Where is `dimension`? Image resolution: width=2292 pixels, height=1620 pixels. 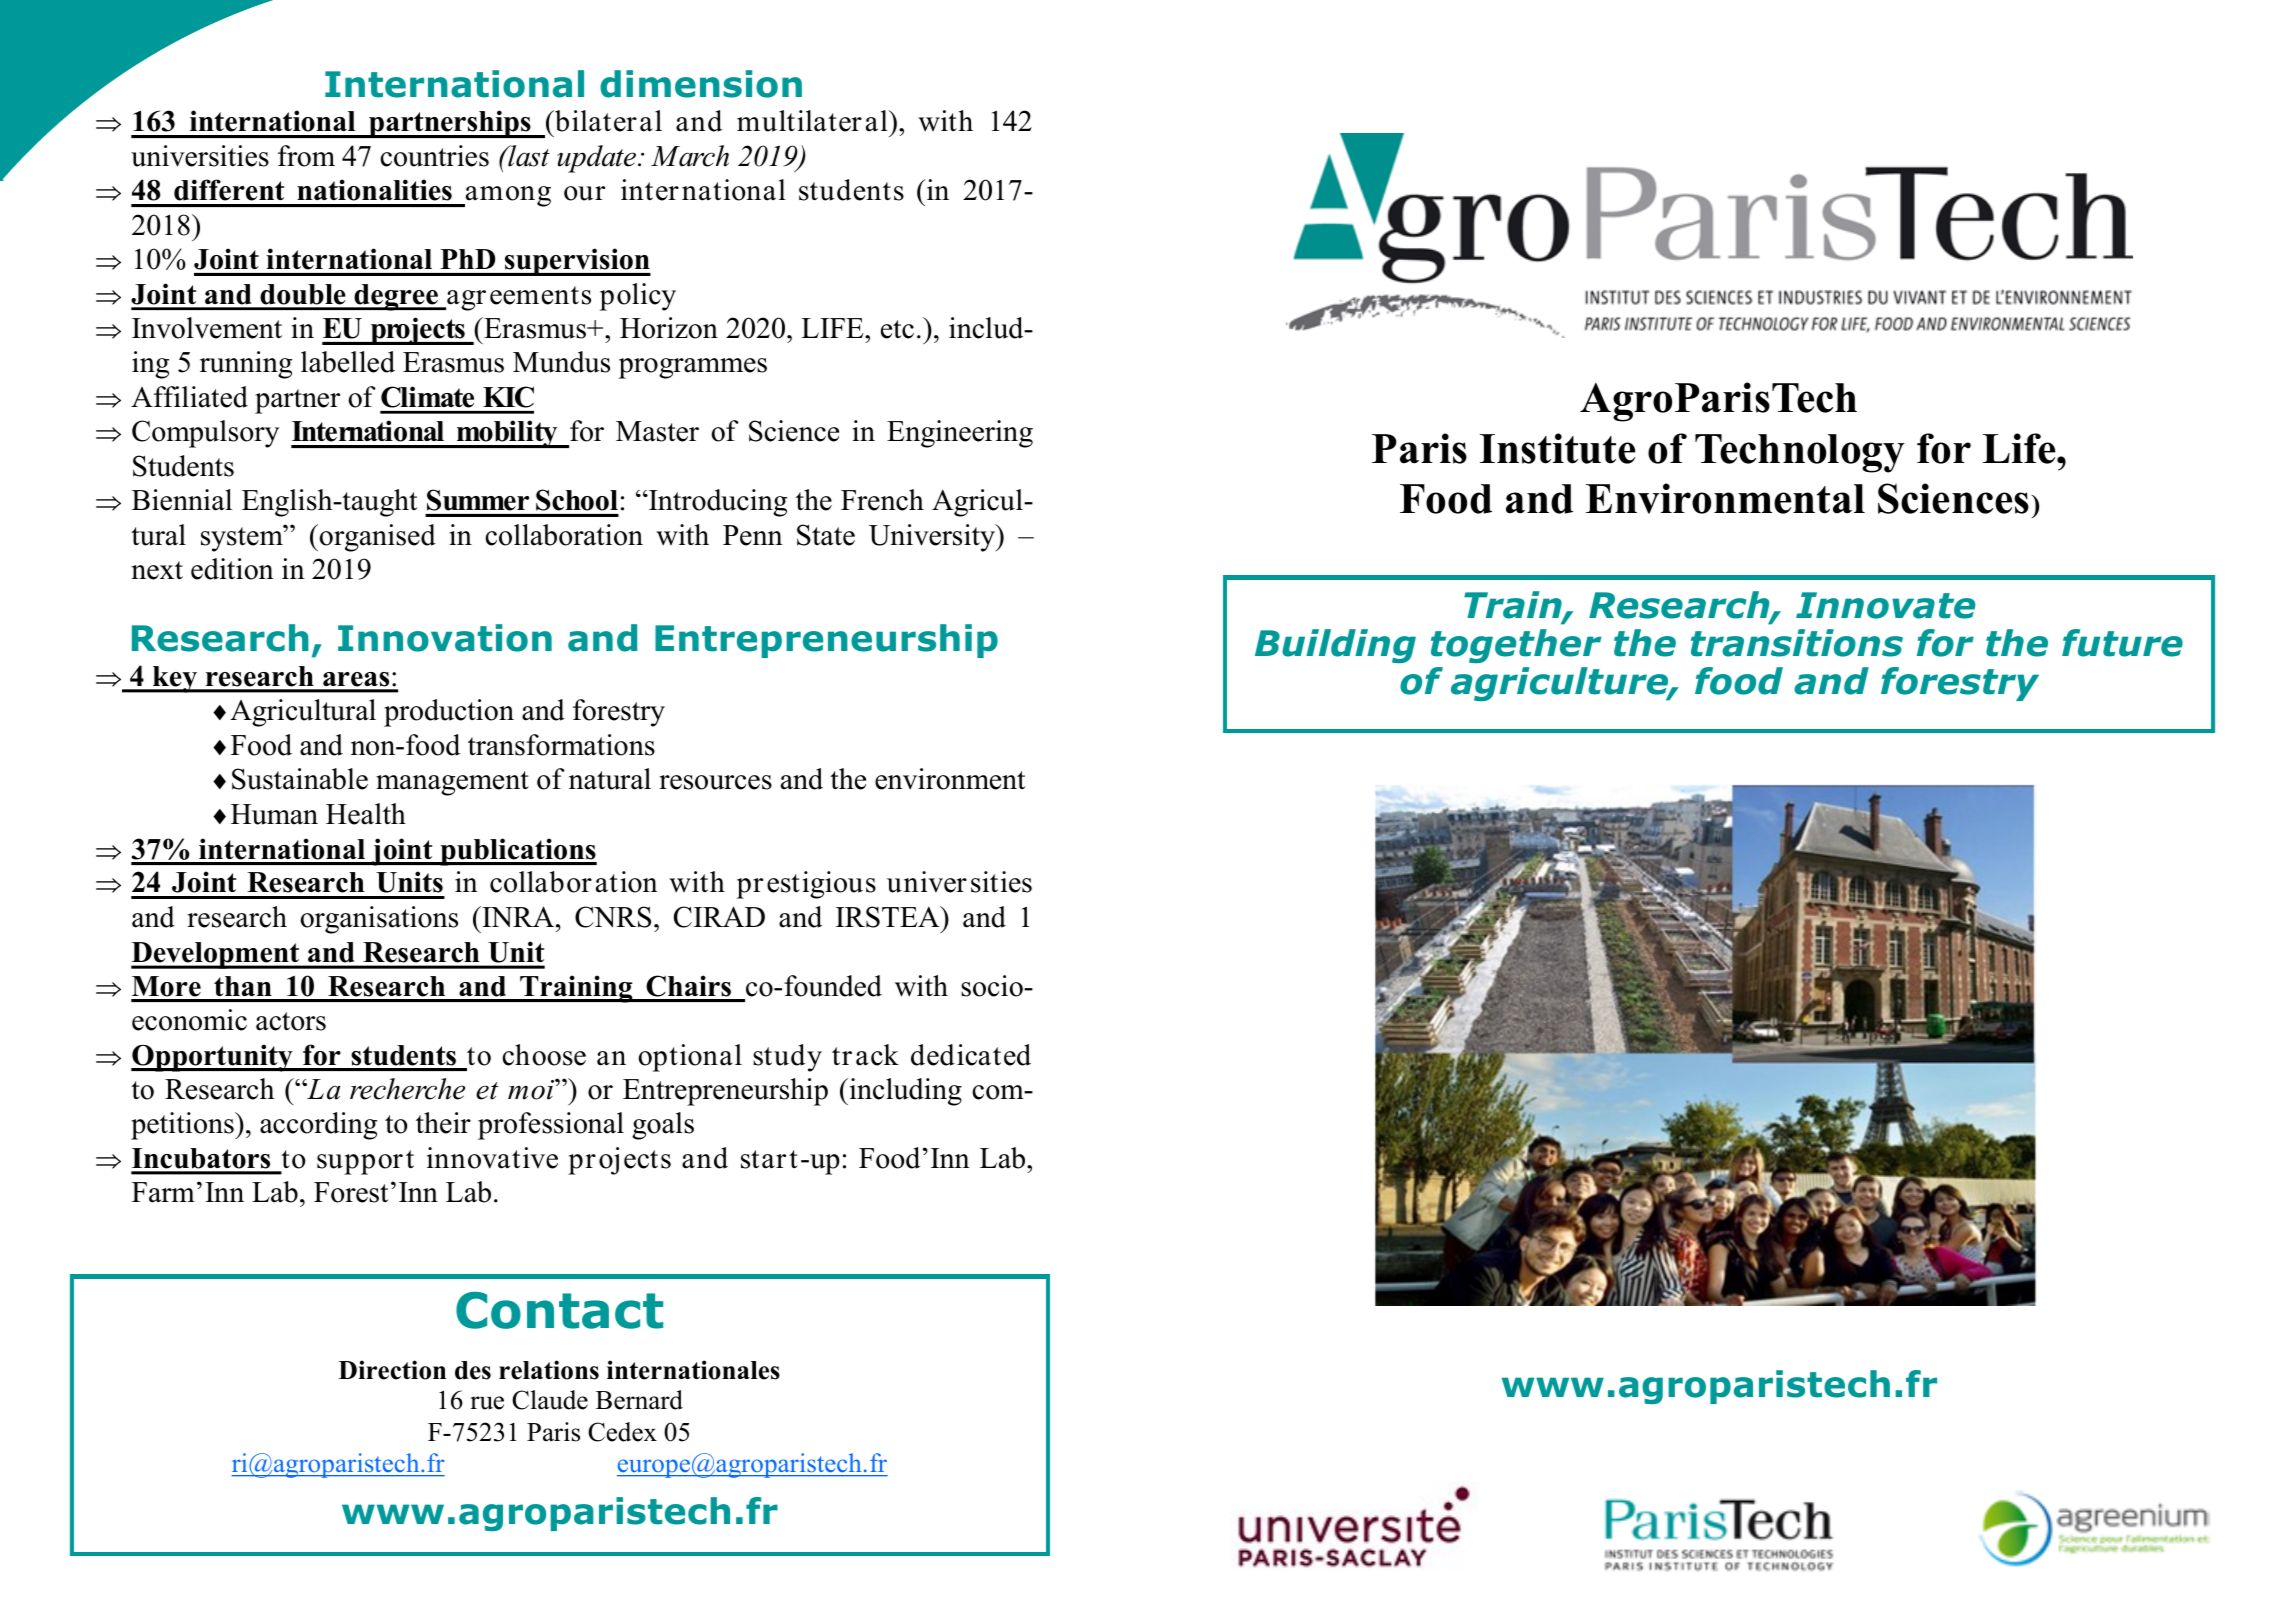
dimension is located at coordinates (701, 84).
